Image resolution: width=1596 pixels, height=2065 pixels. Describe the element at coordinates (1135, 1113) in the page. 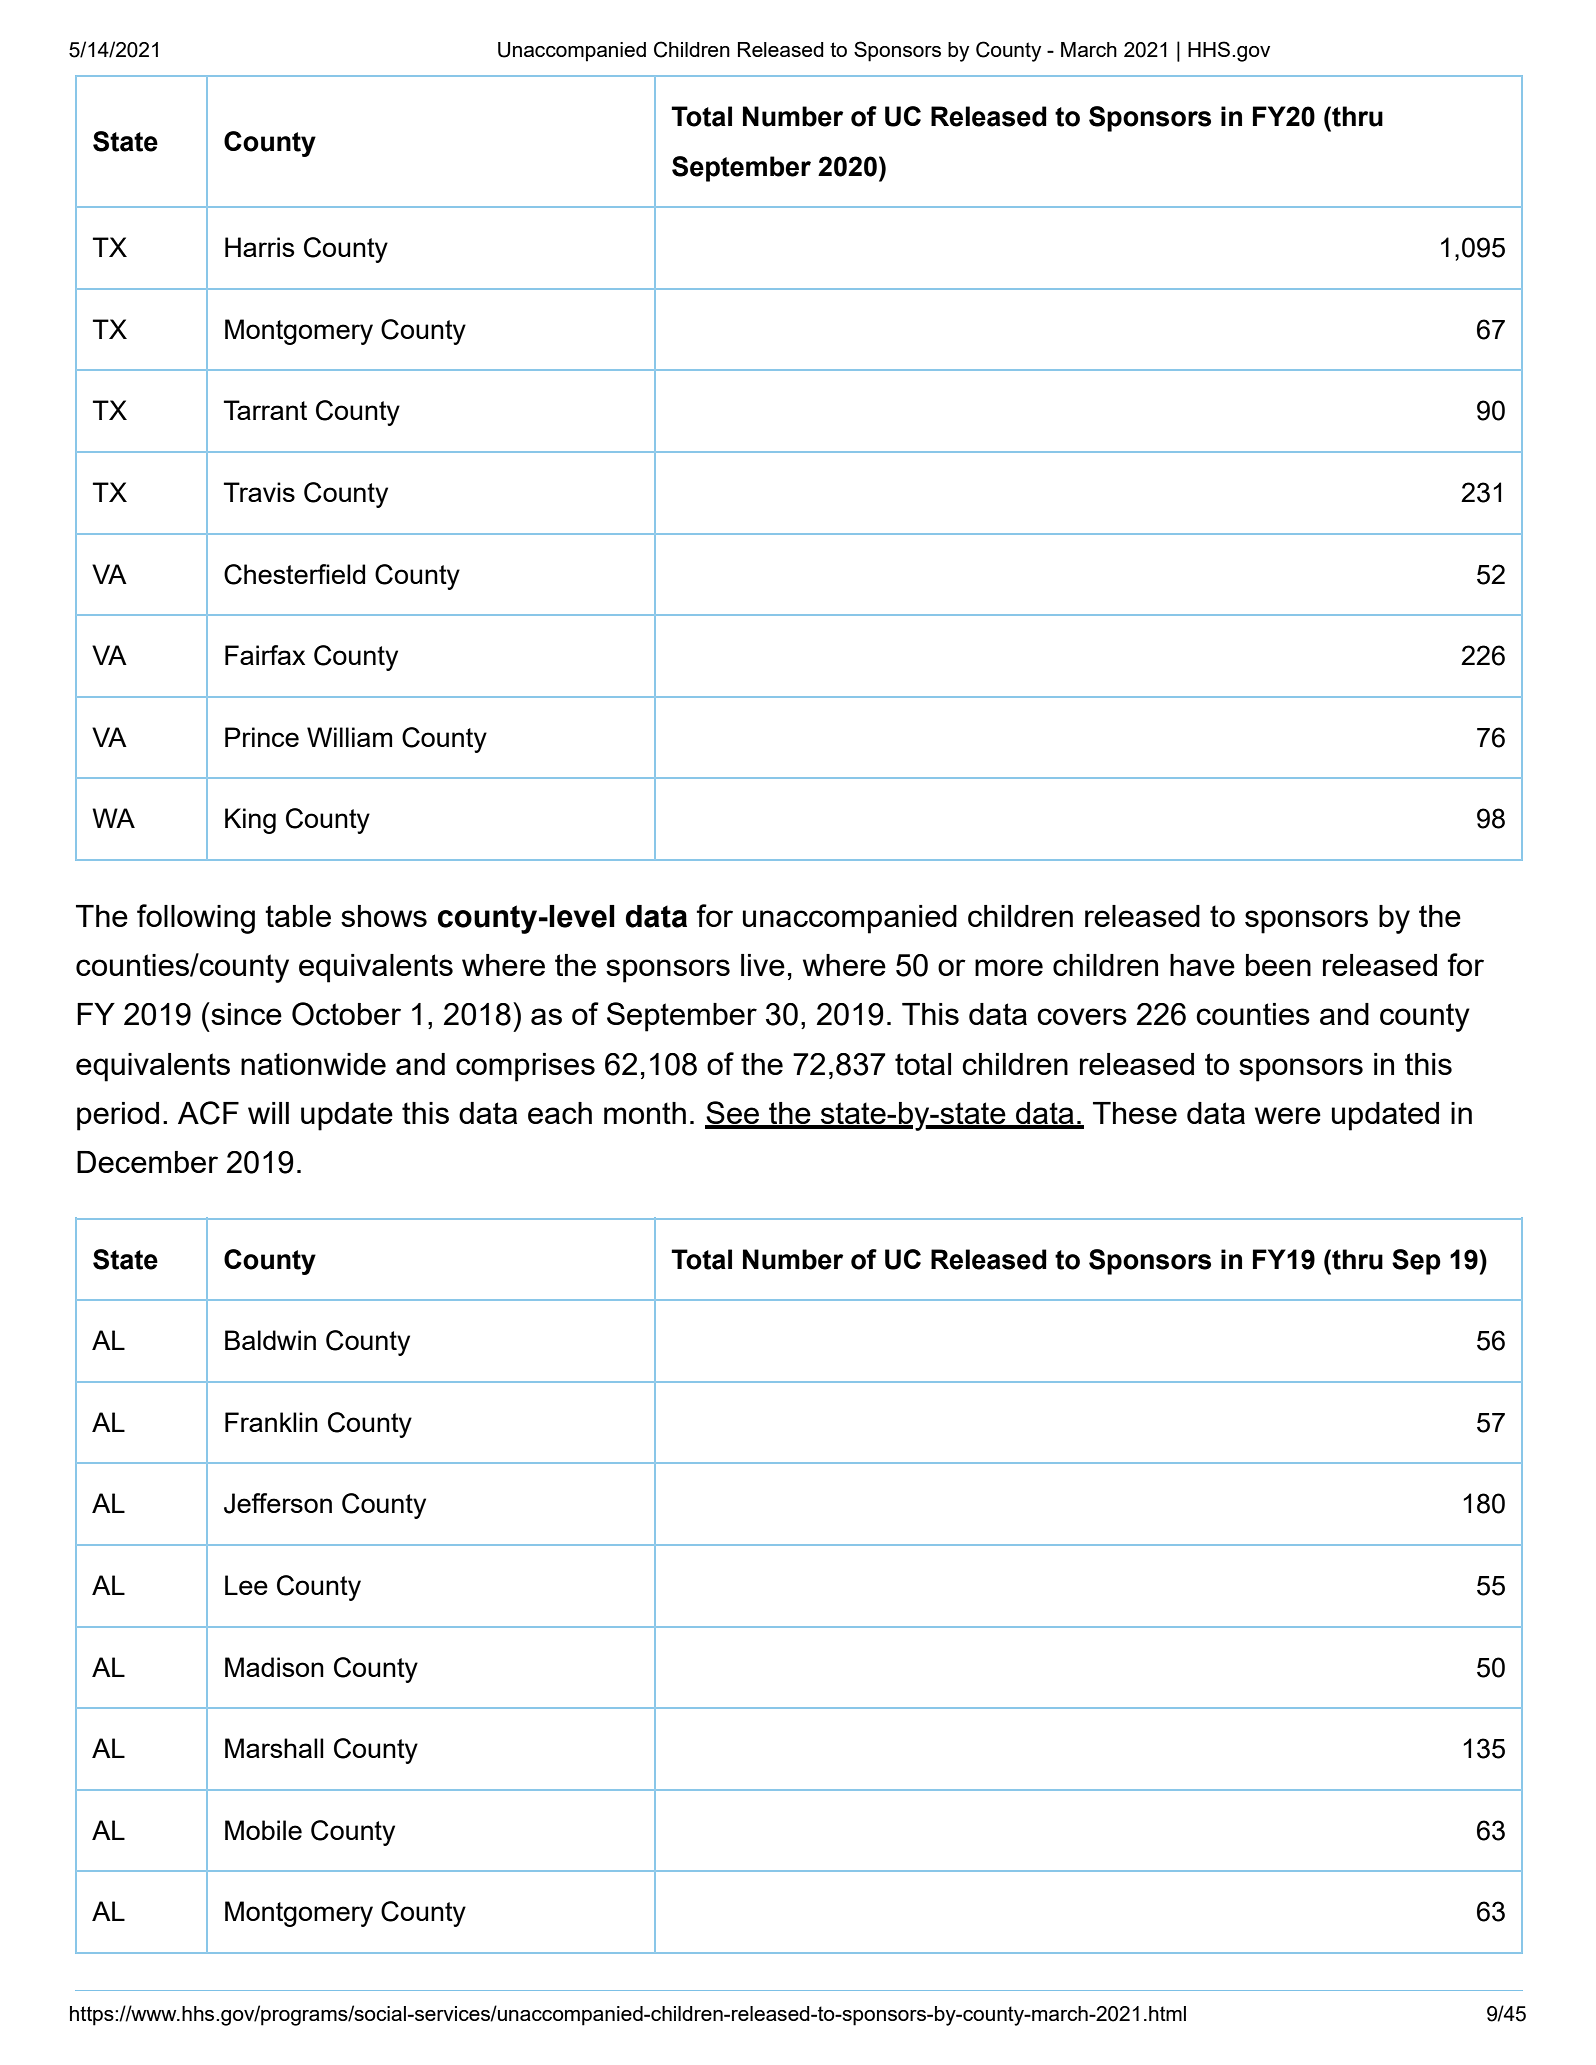

I see `These` at that location.
